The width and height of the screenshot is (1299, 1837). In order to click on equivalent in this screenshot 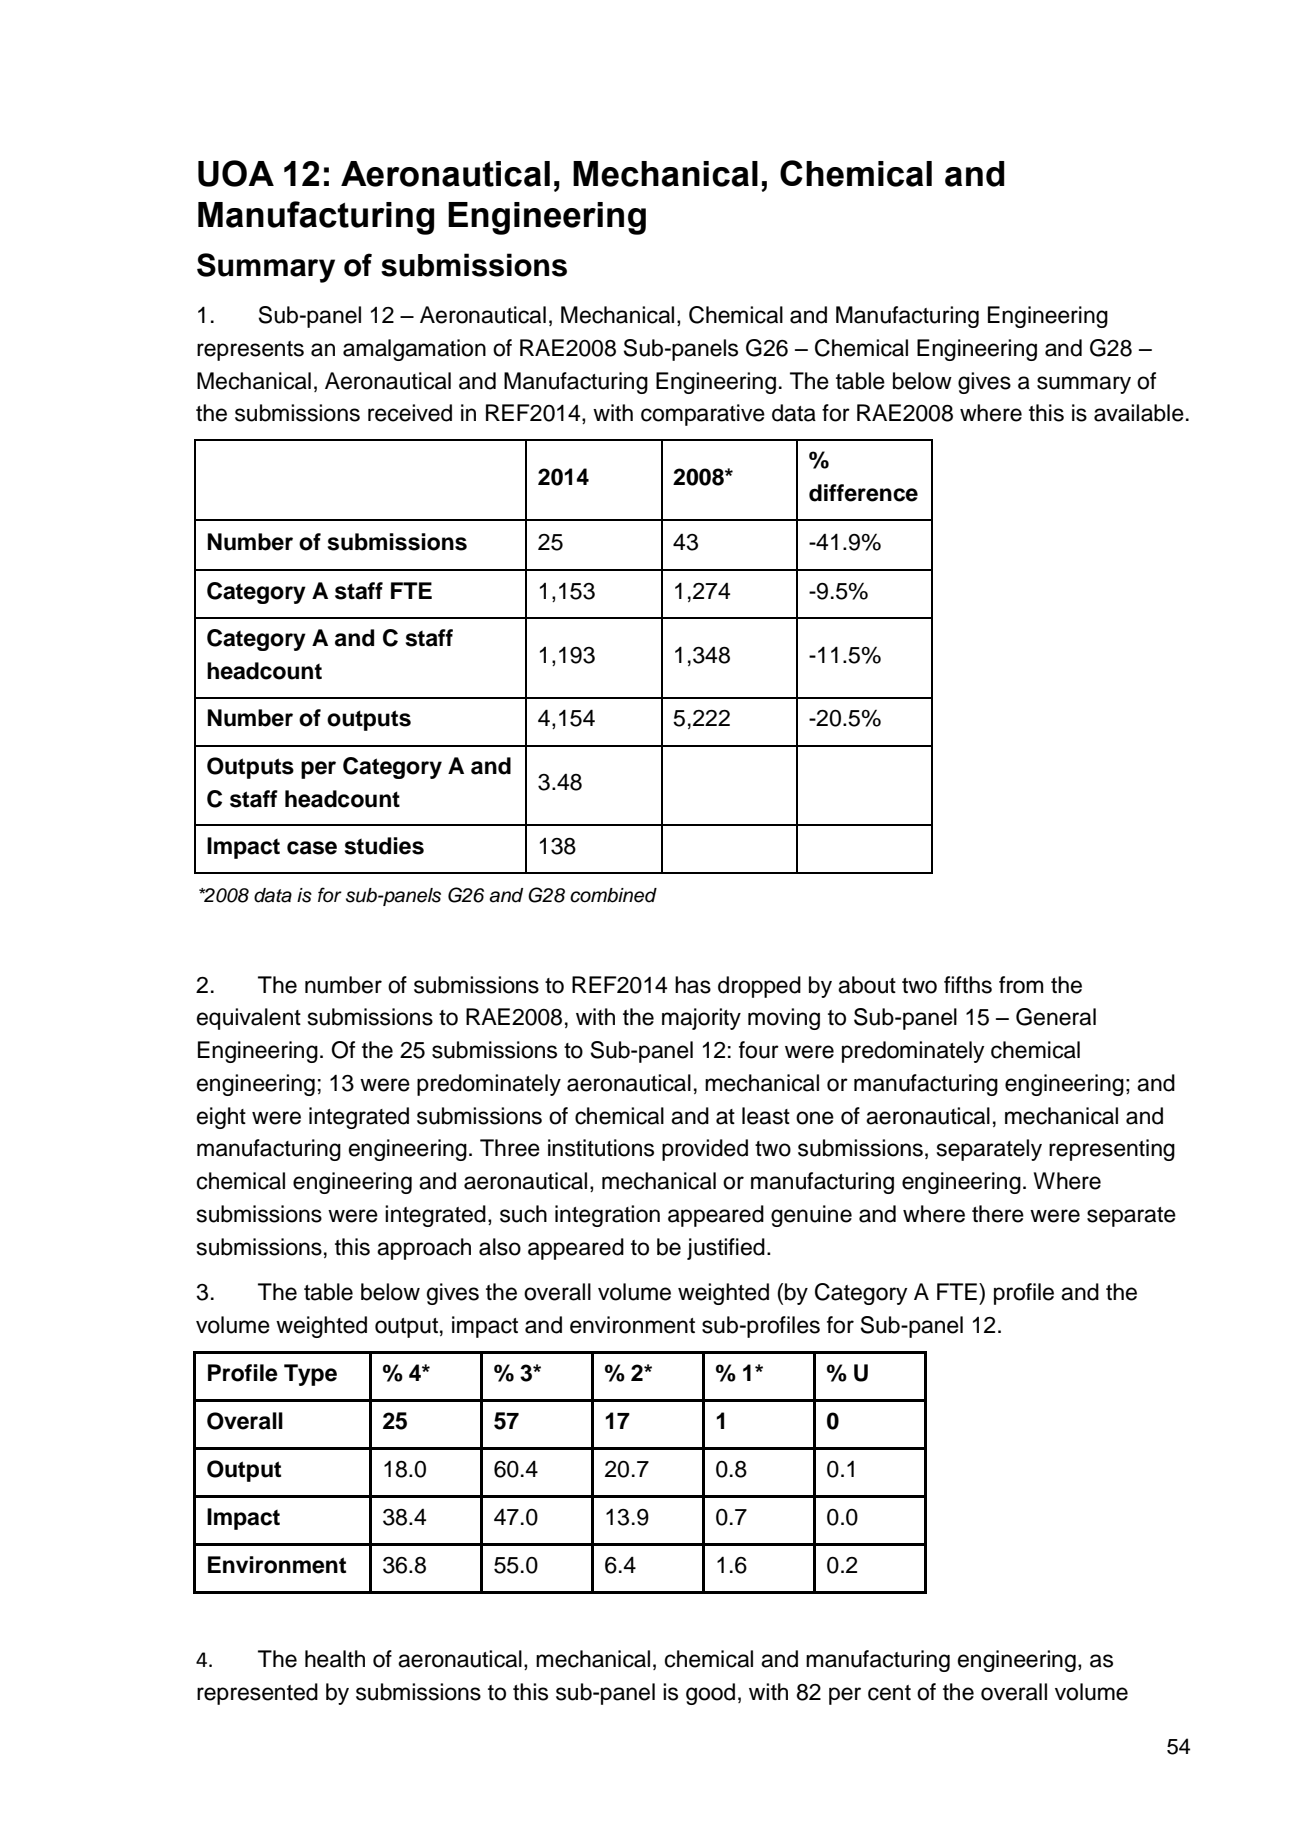, I will do `click(249, 1019)`.
